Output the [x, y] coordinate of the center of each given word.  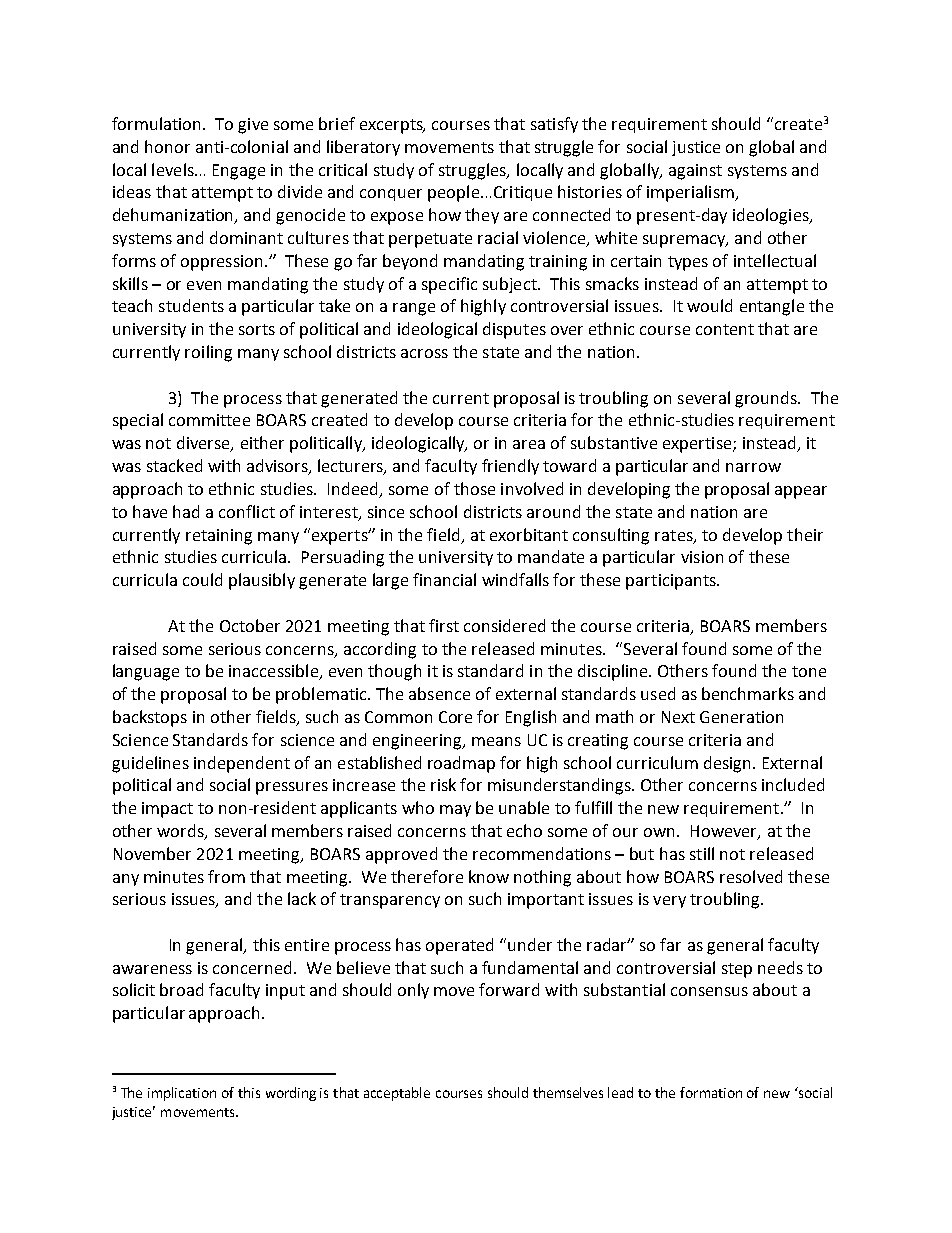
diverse [204, 444]
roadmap [461, 764]
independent [242, 764]
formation [711, 1092]
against [695, 172]
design [729, 764]
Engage [239, 172]
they [482, 216]
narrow [753, 467]
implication [182, 1094]
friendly [510, 467]
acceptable [397, 1094]
